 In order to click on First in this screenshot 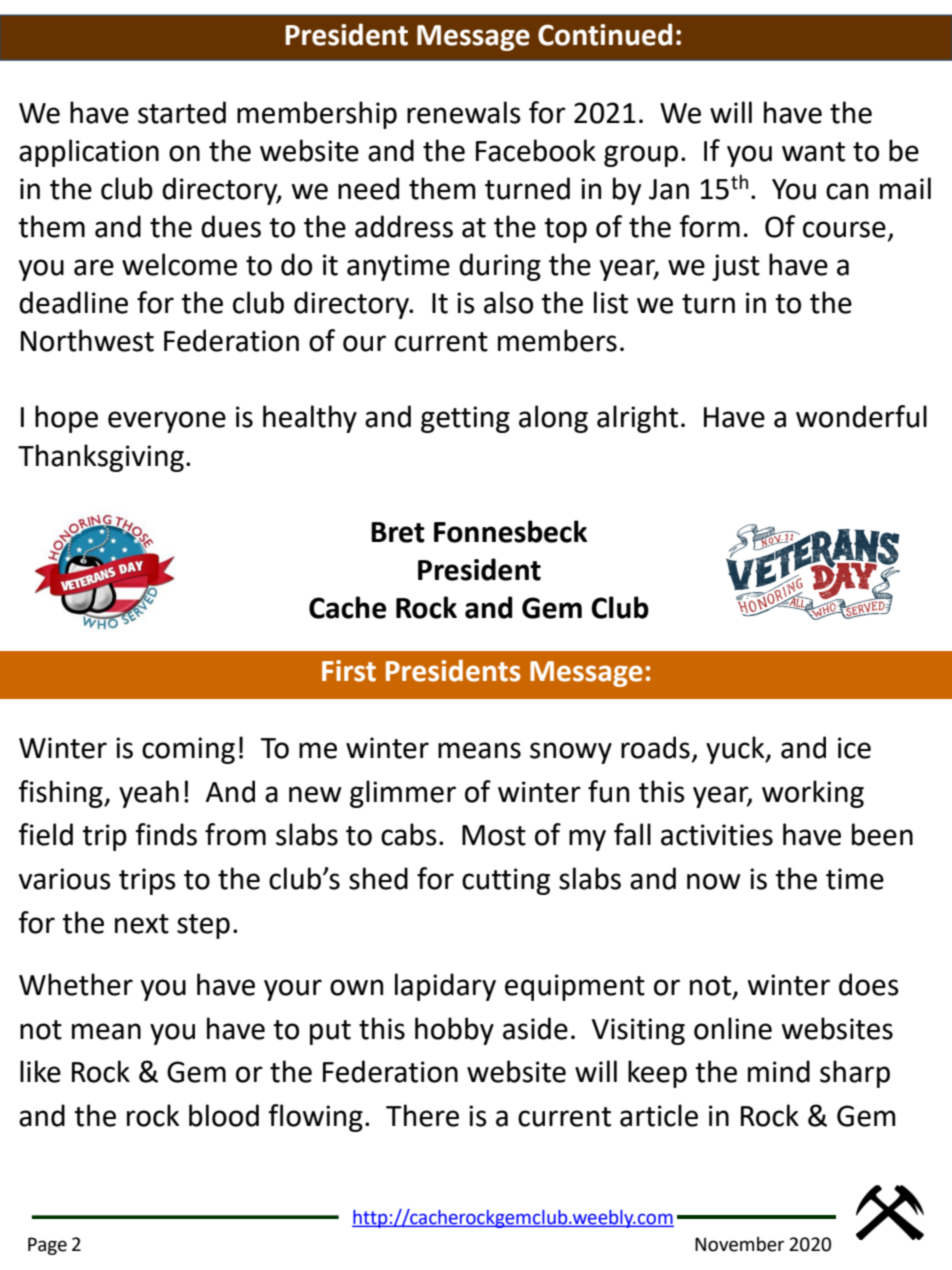, I will do `click(349, 671)`.
